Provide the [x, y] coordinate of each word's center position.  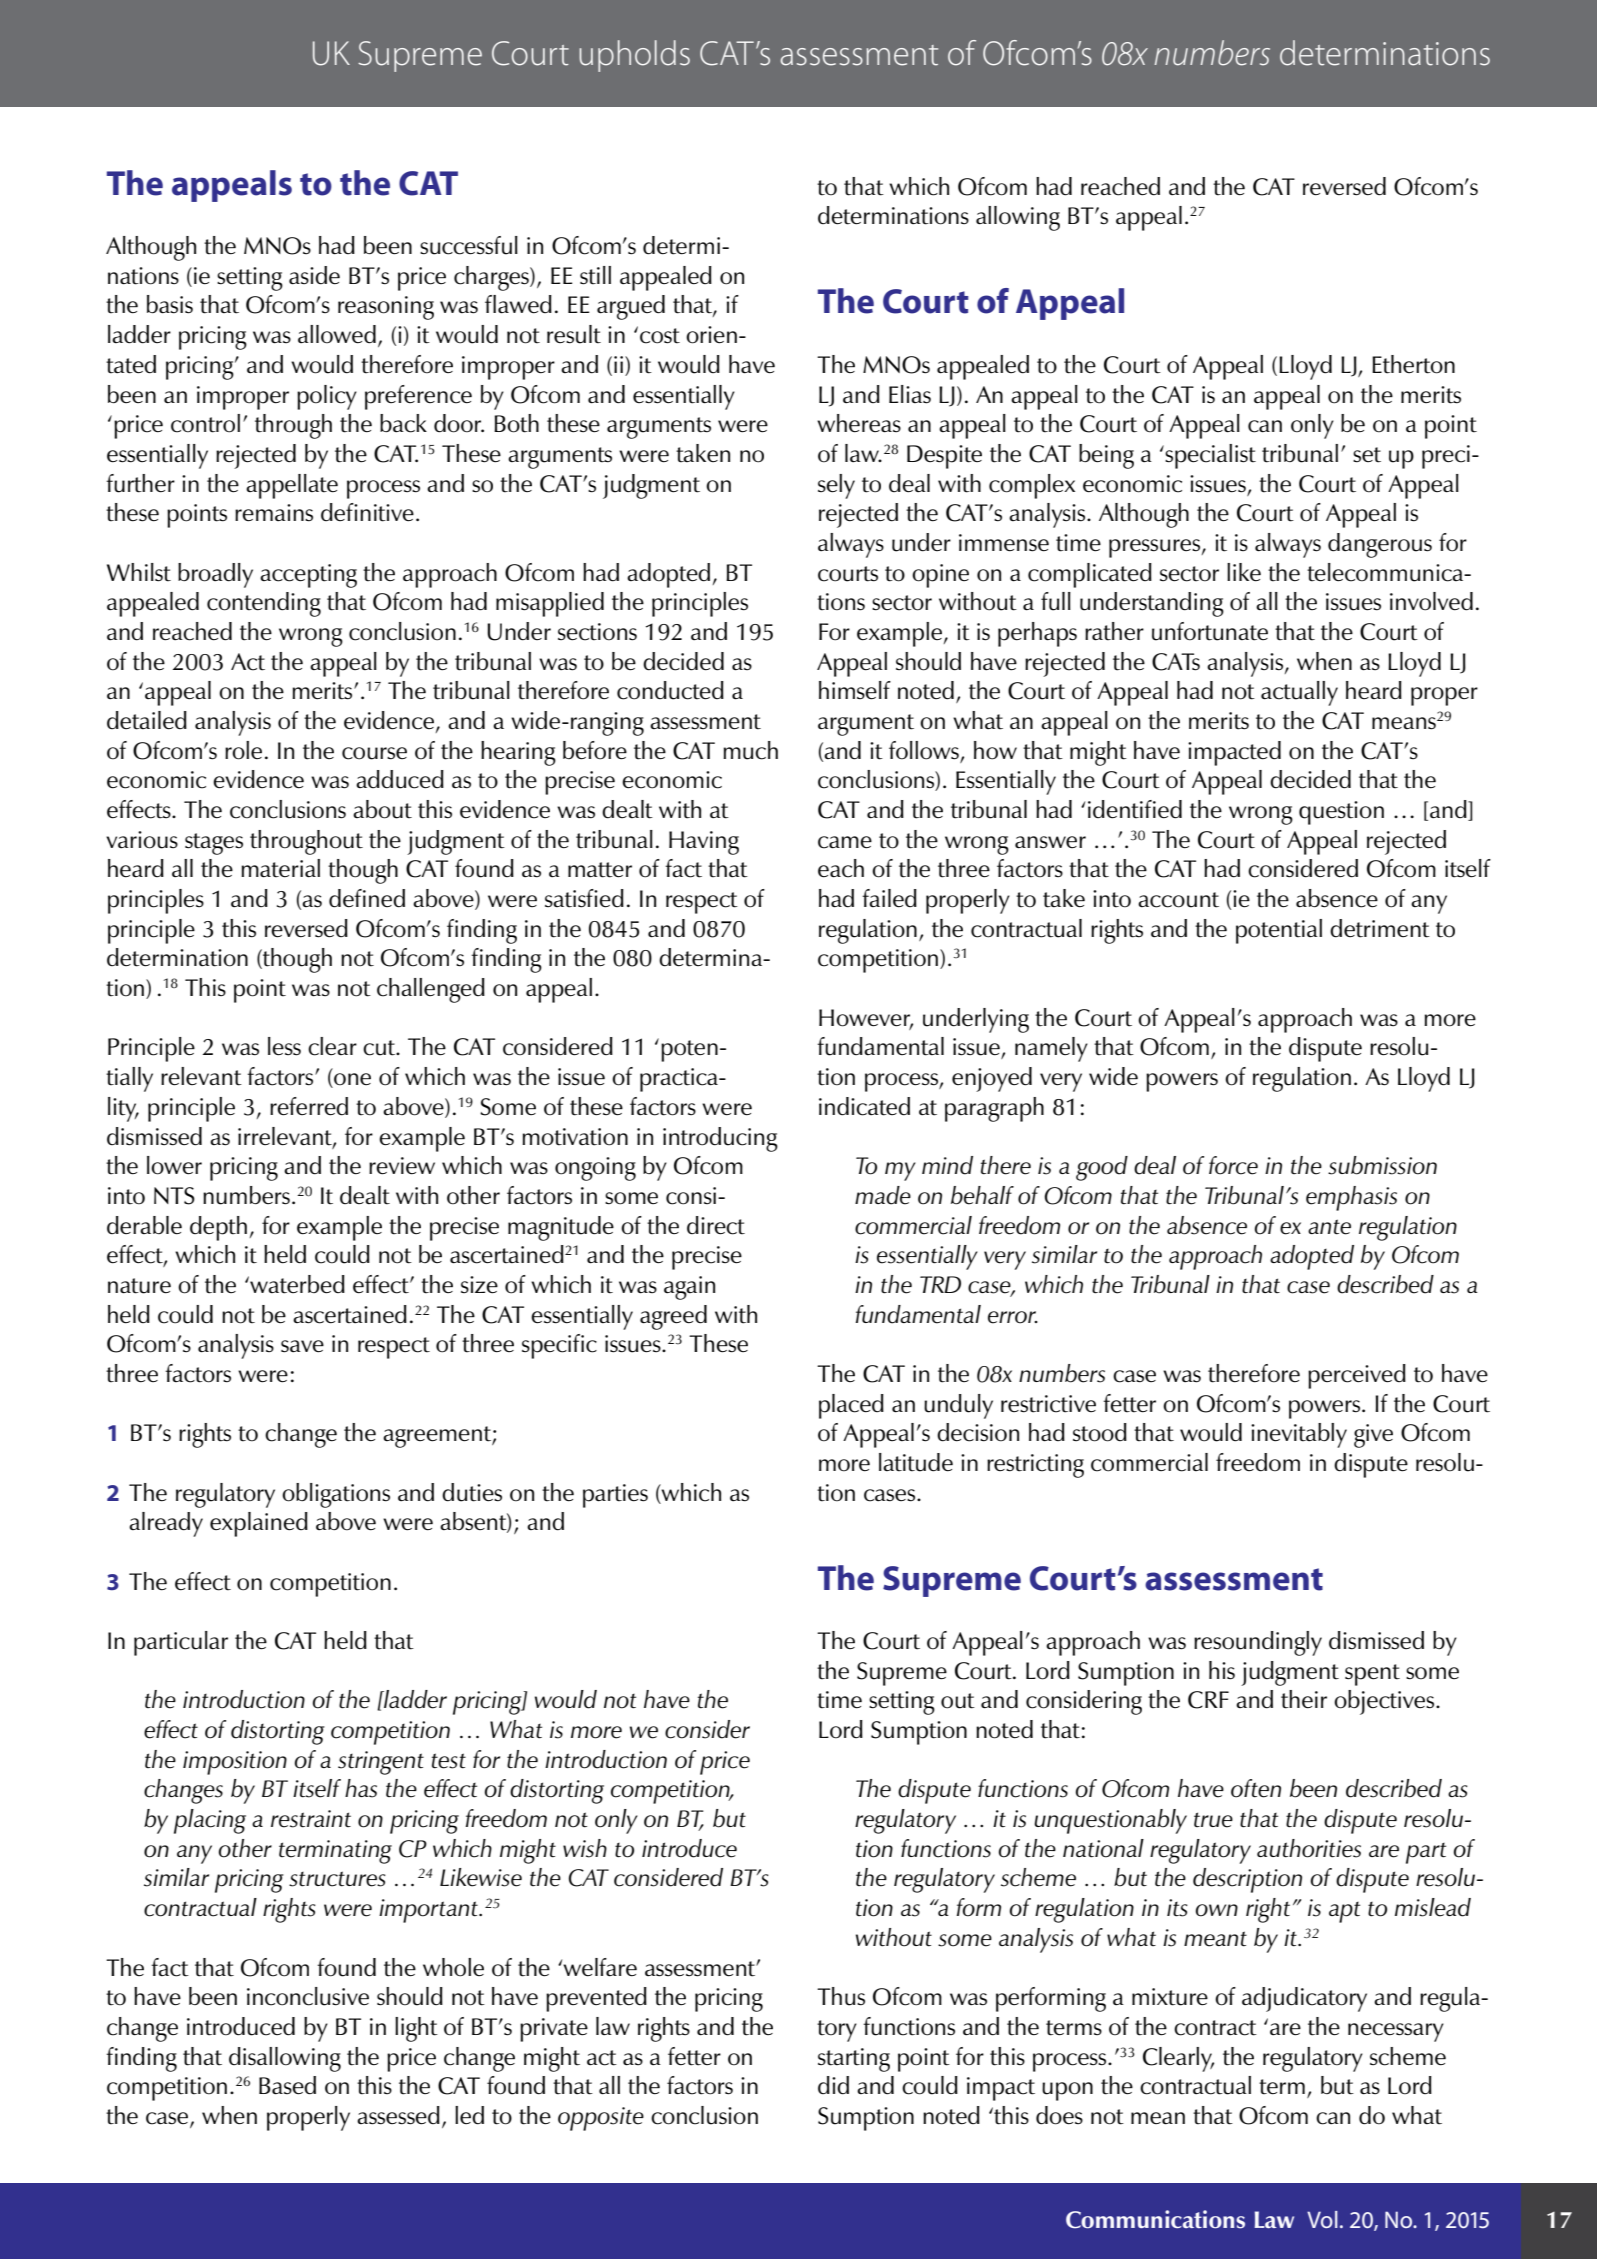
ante [1329, 1227]
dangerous [1380, 545]
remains [274, 513]
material [280, 868]
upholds [634, 56]
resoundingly [1258, 1643]
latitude [916, 1462]
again [689, 1288]
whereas [859, 423]
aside [314, 275]
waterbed [296, 1284]
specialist [1209, 456]
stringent [381, 1763]
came [845, 842]
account [1178, 900]
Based [287, 2085]
